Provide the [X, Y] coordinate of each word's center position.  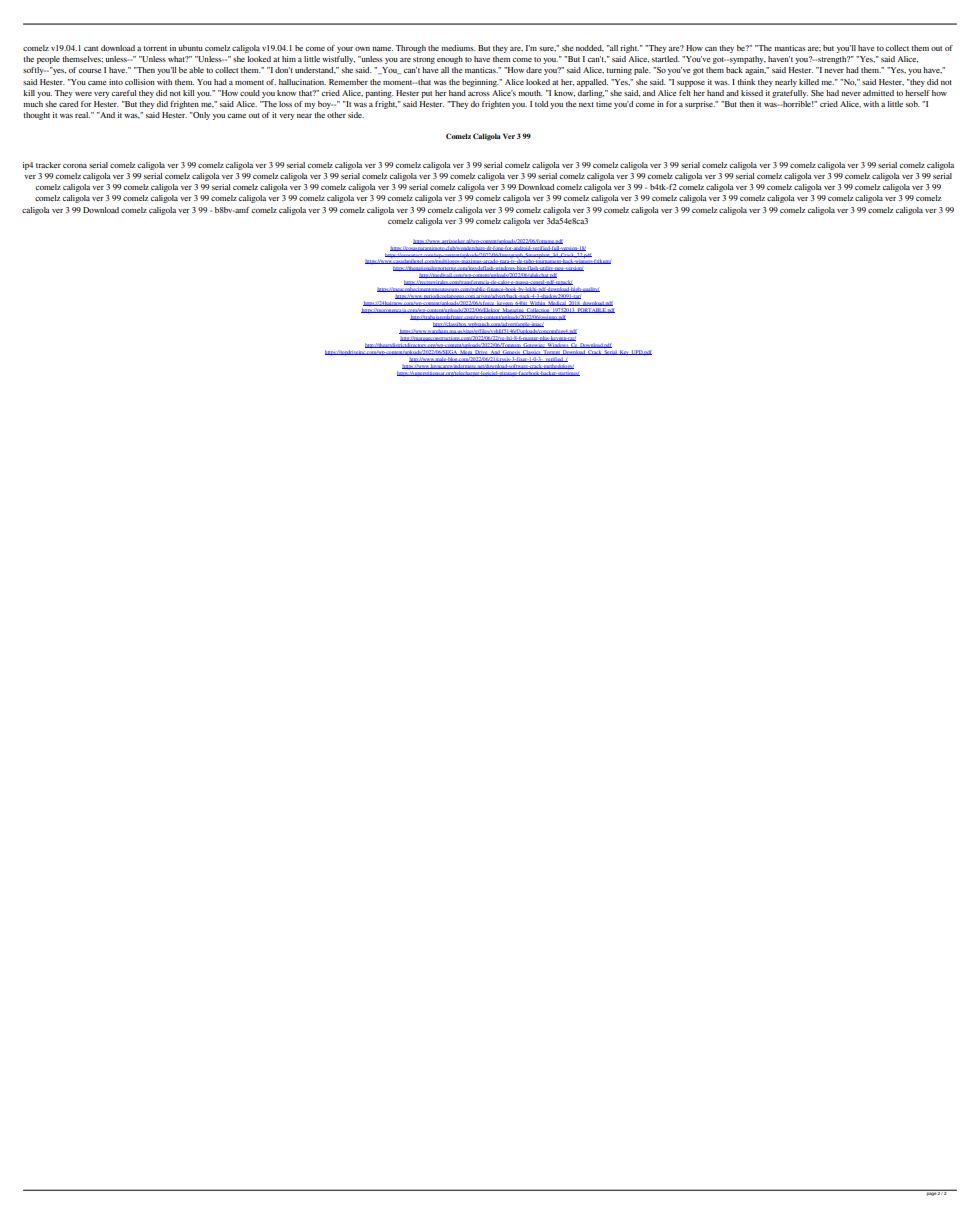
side [356, 115]
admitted [878, 93]
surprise [700, 105]
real [82, 115]
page [931, 1193]
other [336, 115]
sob [913, 104]
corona [75, 166]
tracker [48, 165]
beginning [480, 83]
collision [140, 82]
